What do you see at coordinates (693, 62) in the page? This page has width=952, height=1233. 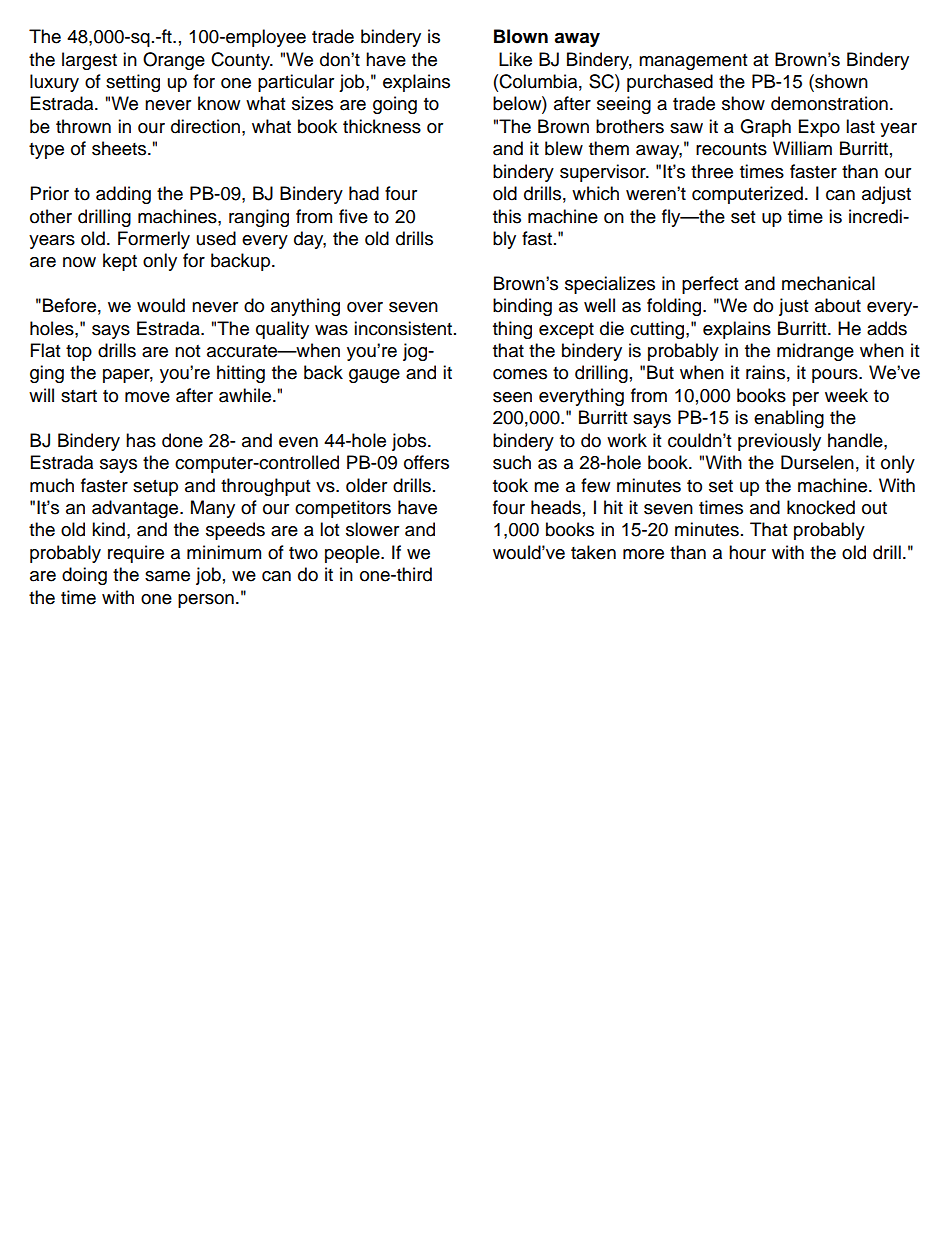 I see `management` at bounding box center [693, 62].
